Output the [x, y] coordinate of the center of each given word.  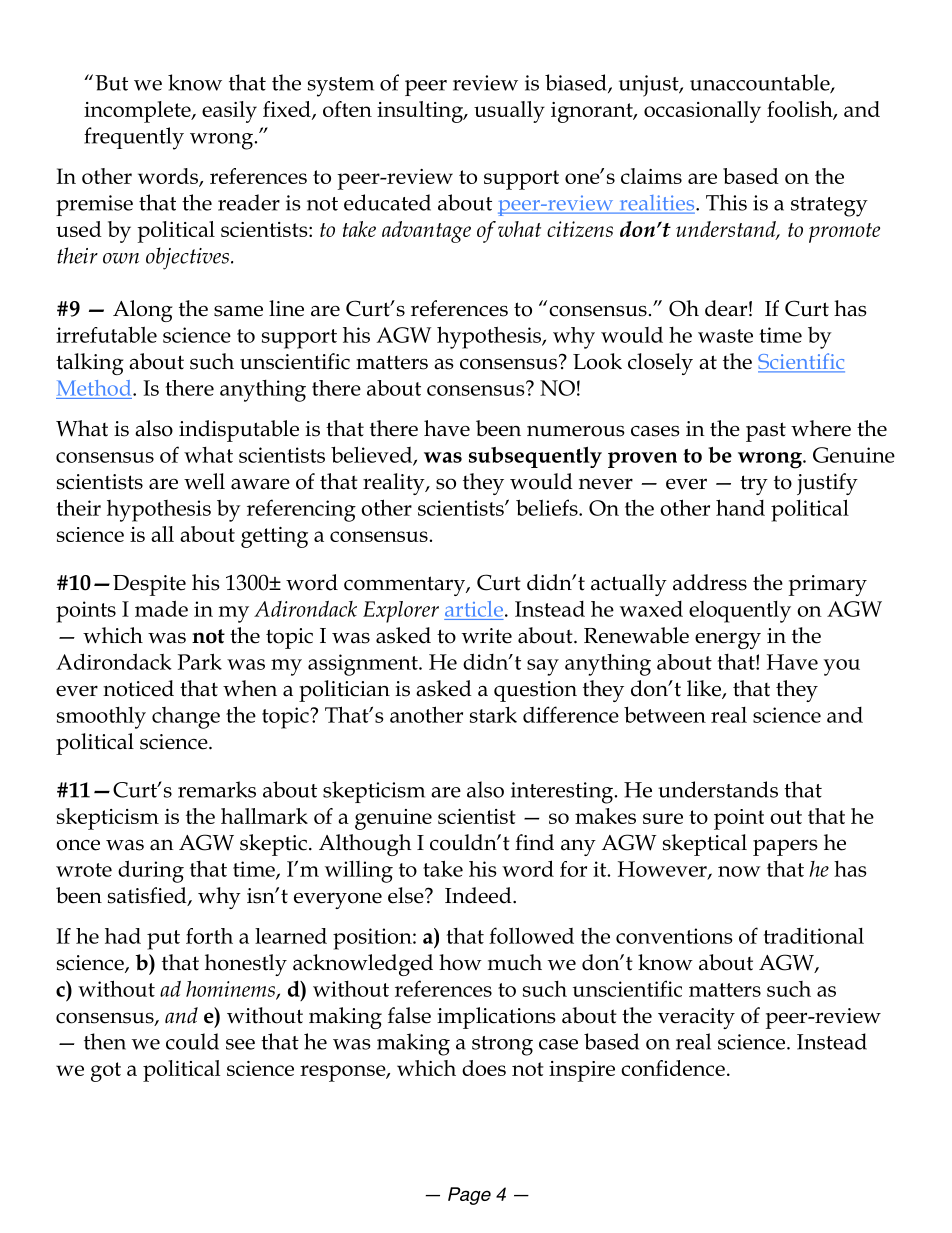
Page [469, 1196]
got [106, 1072]
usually [509, 112]
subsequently [535, 457]
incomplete [138, 112]
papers [785, 847]
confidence [673, 1068]
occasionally [702, 112]
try [754, 485]
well [204, 481]
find [534, 842]
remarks [217, 789]
